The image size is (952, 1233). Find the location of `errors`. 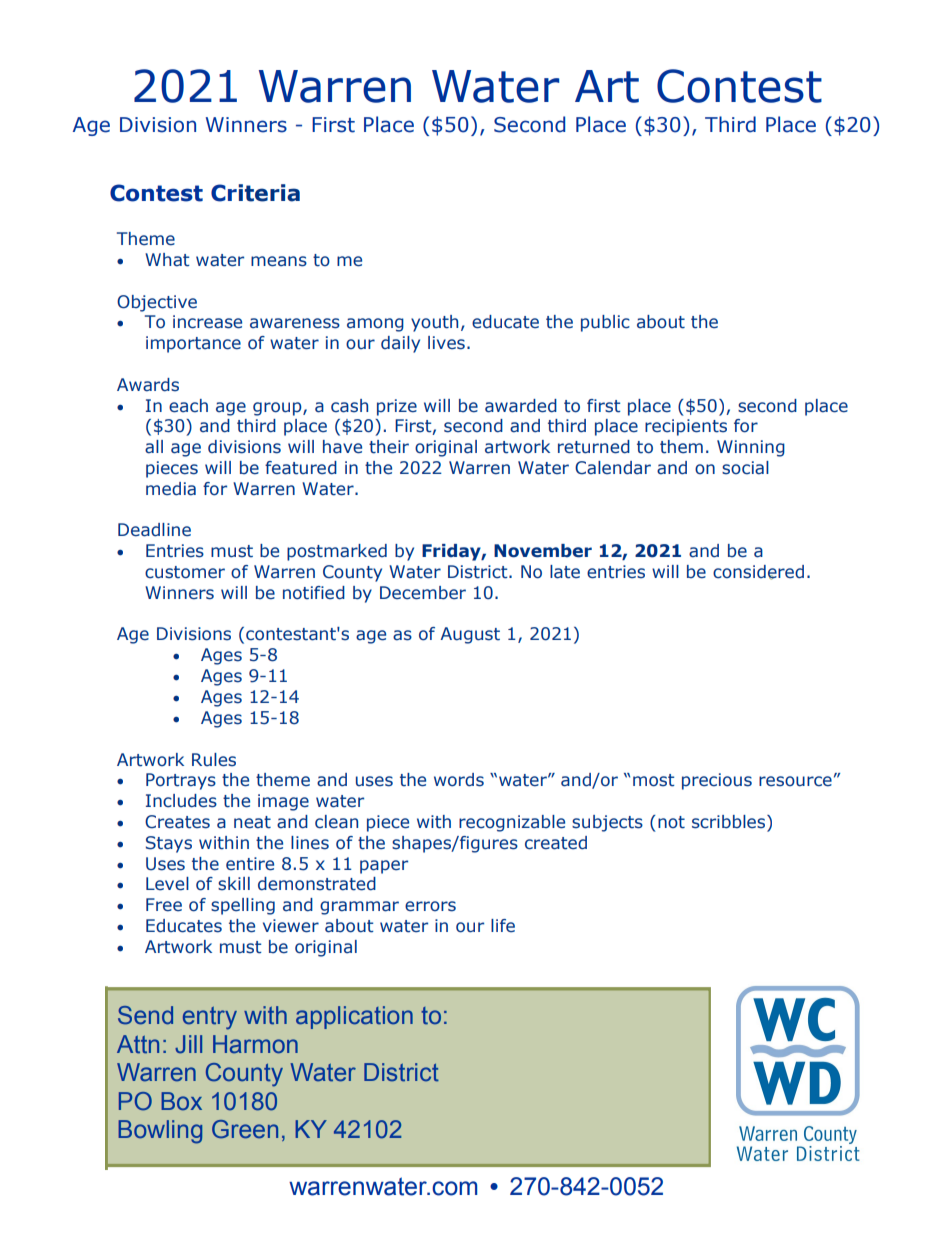

errors is located at coordinates (430, 906).
